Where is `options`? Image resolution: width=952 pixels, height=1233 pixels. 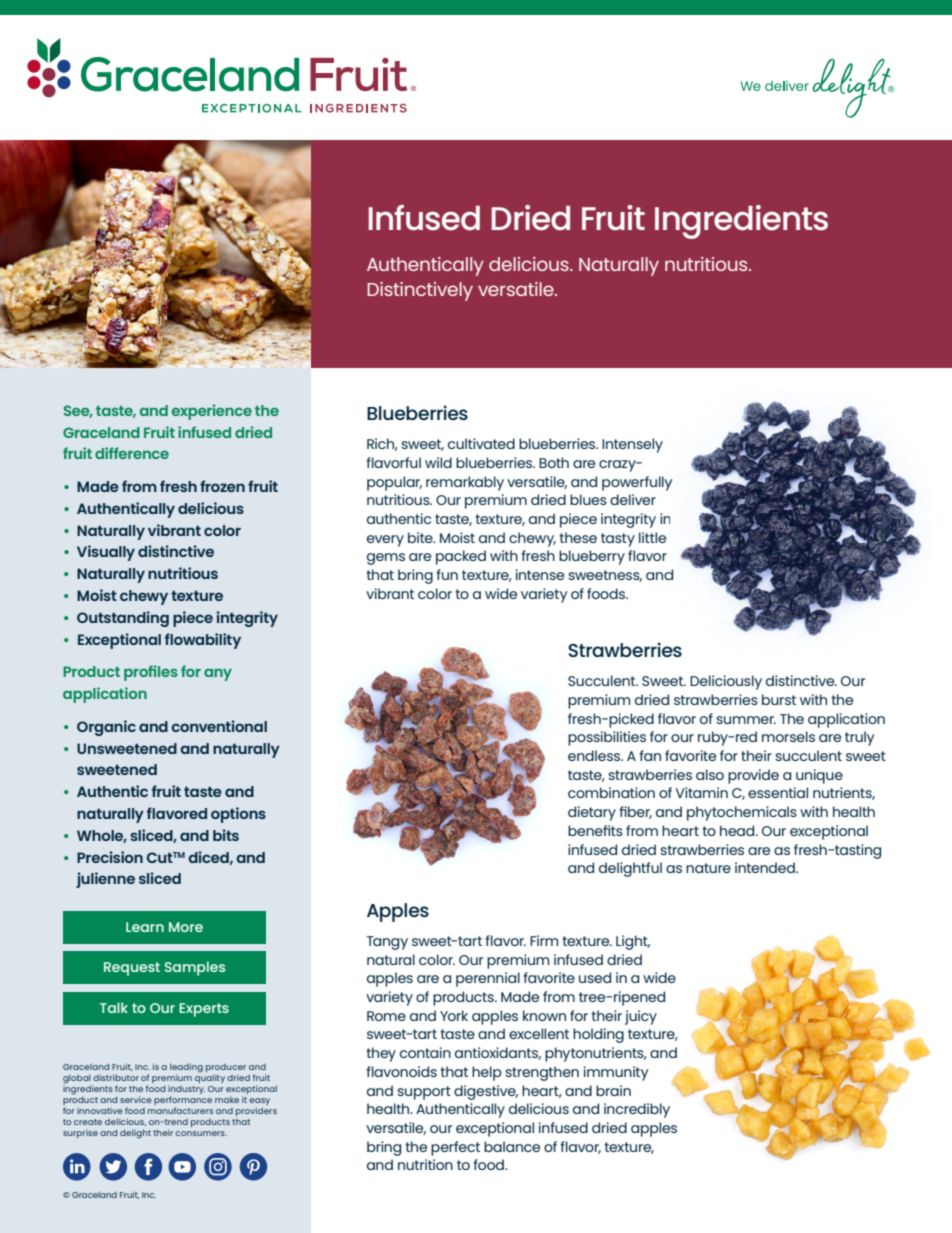
options is located at coordinates (238, 815).
